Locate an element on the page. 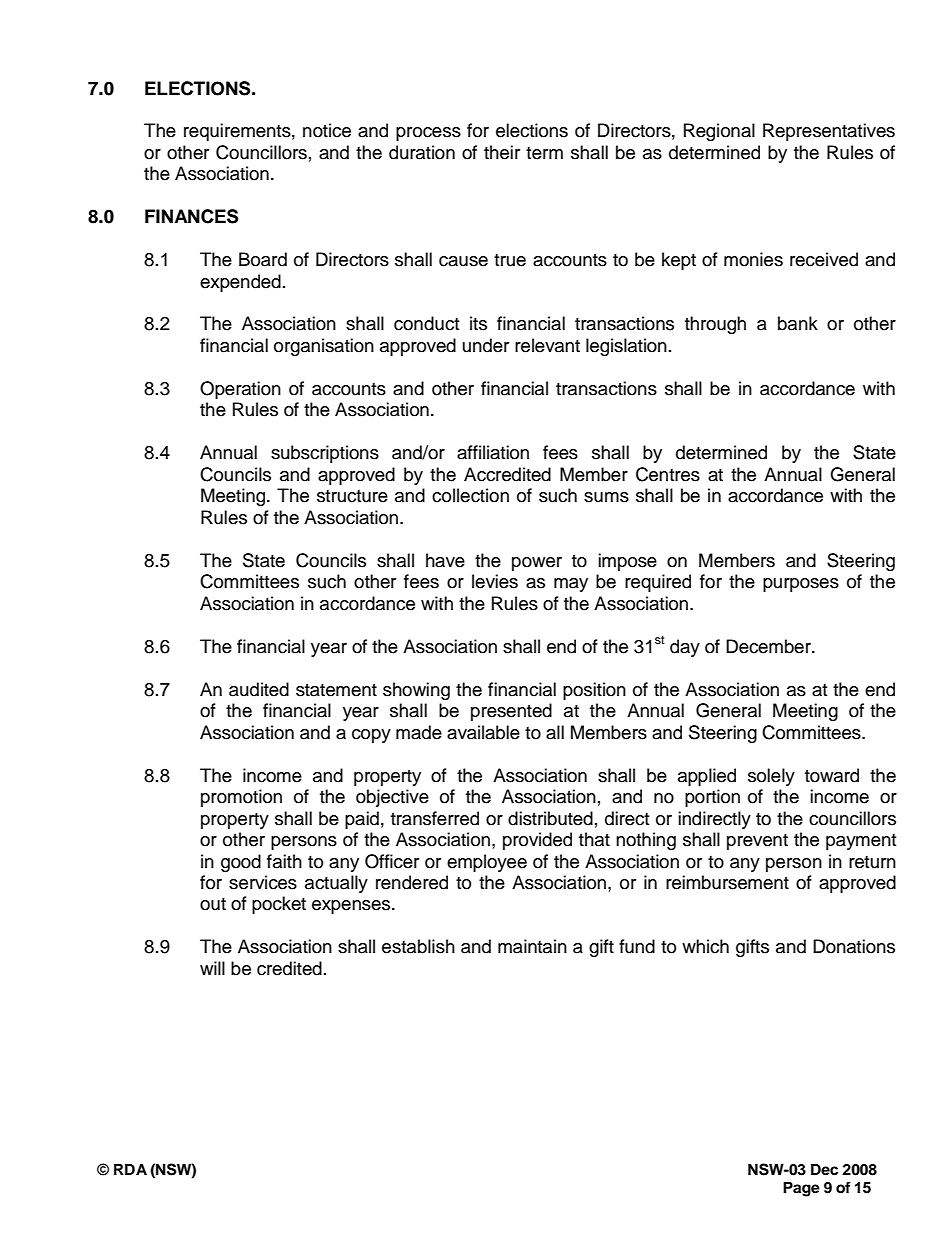 This image has width=952, height=1233. December is located at coordinates (769, 646).
